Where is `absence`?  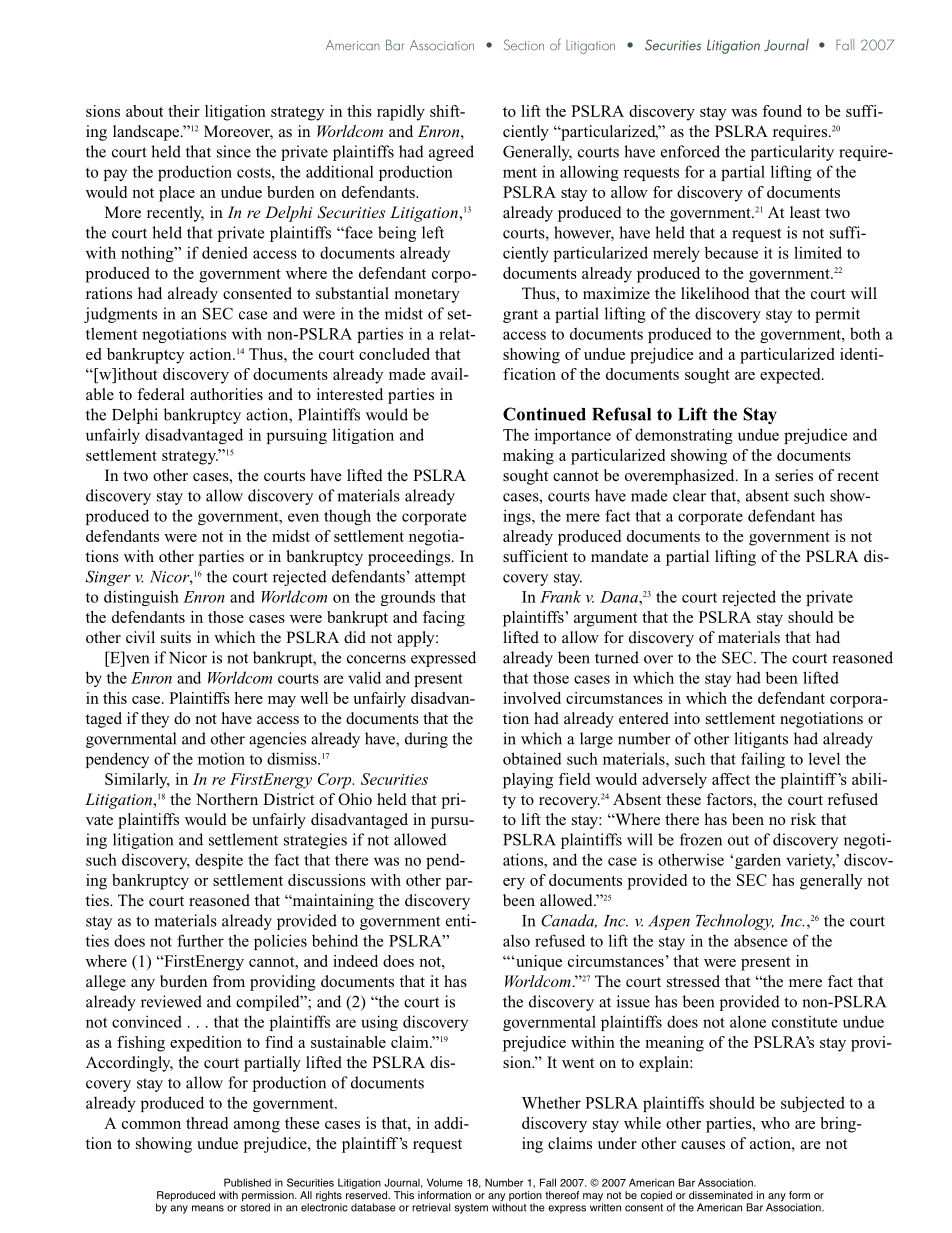
absence is located at coordinates (760, 940).
